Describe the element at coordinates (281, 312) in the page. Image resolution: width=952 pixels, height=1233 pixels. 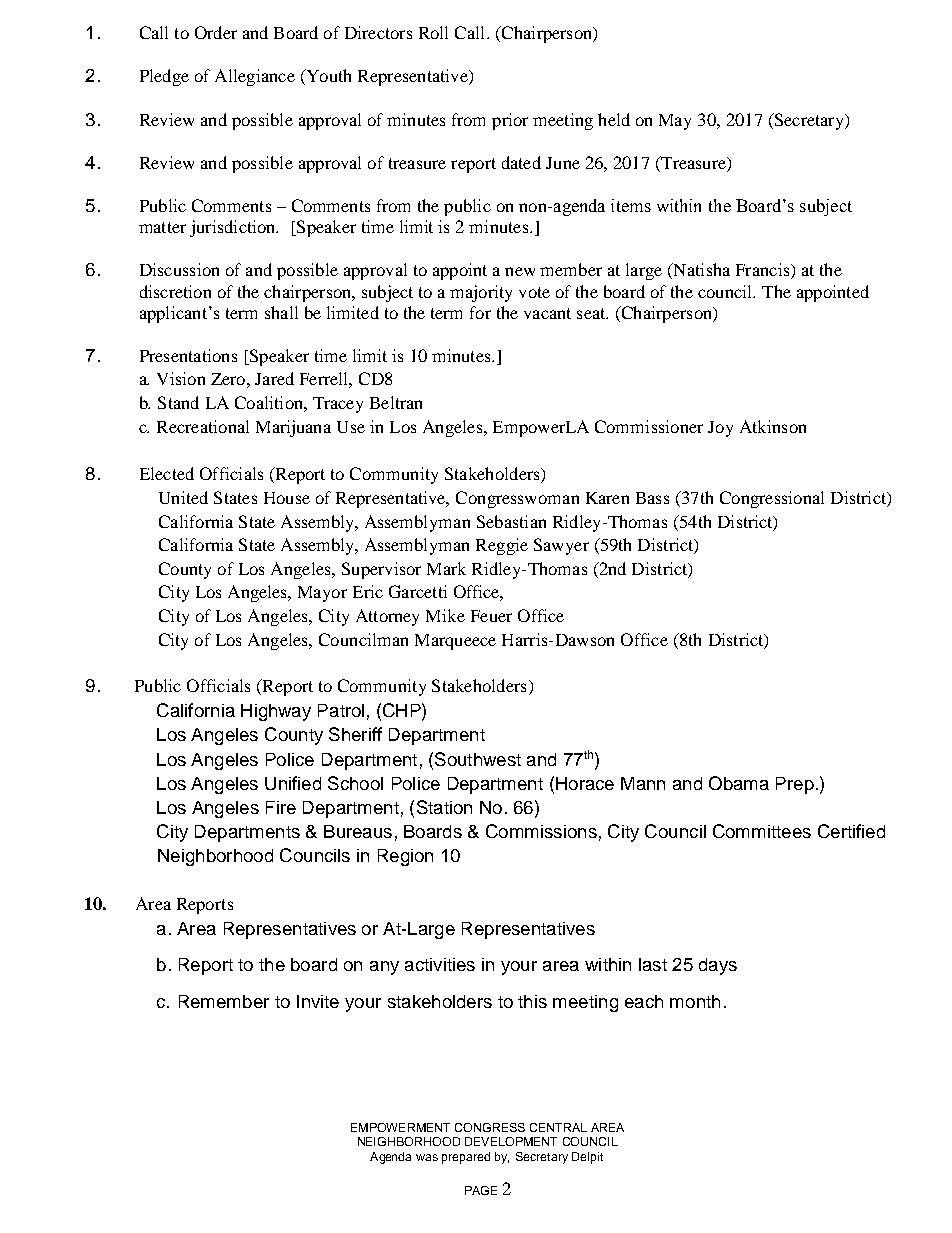
I see `shall` at that location.
